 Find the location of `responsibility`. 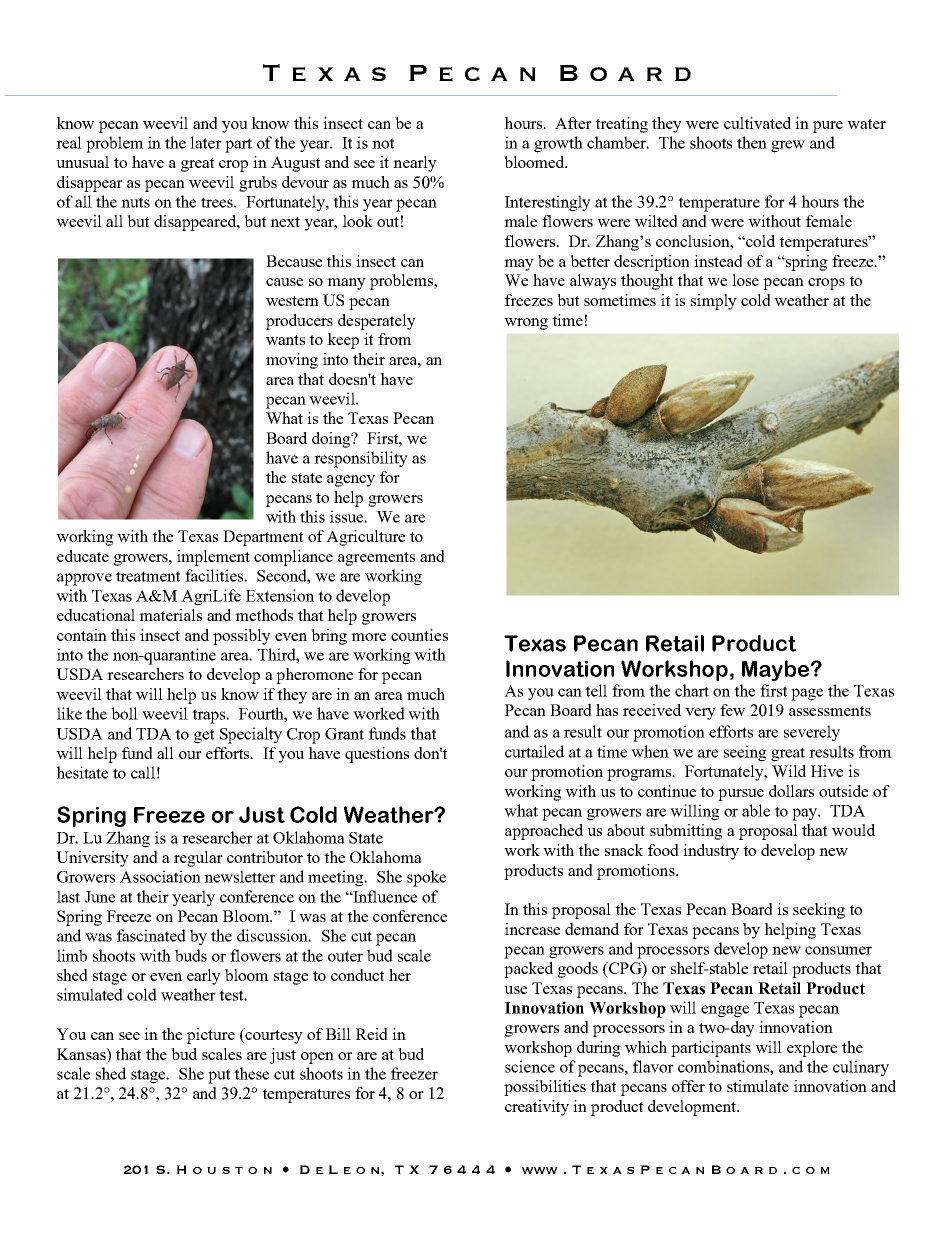

responsibility is located at coordinates (361, 459).
